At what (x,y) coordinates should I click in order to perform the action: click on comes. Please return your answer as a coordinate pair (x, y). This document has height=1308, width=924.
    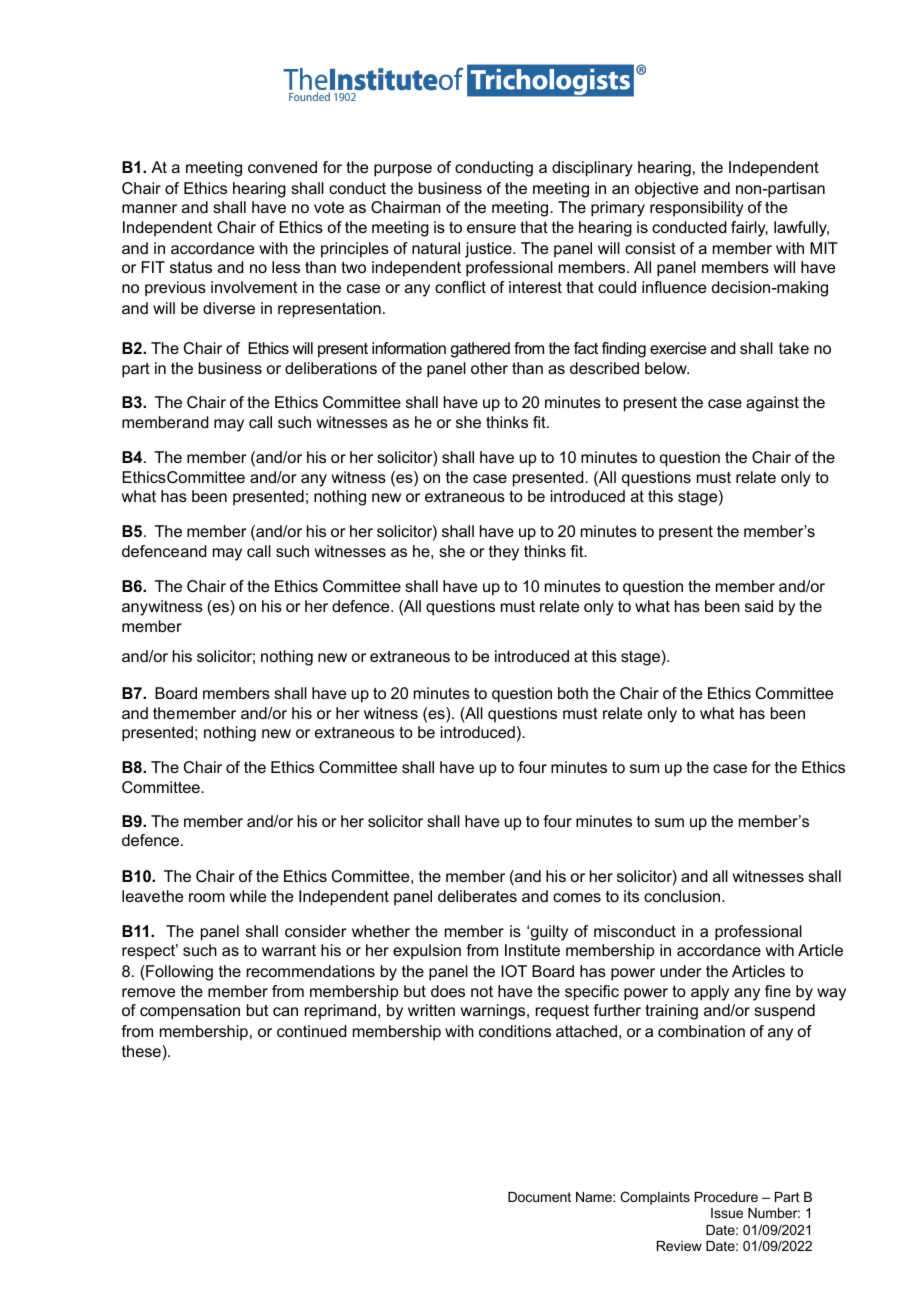
    Looking at the image, I should click on (577, 897).
